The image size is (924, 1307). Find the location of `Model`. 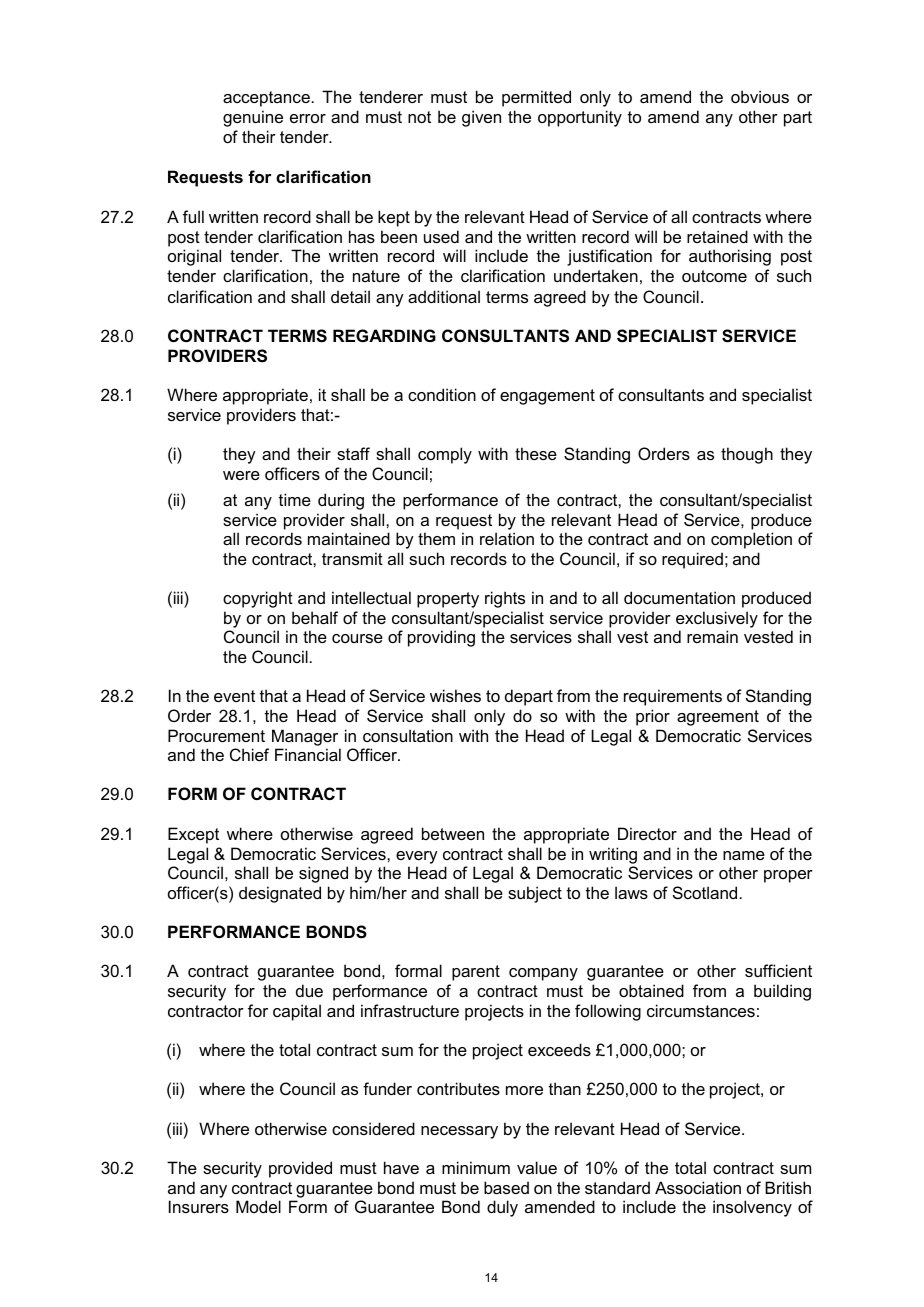

Model is located at coordinates (258, 1206).
